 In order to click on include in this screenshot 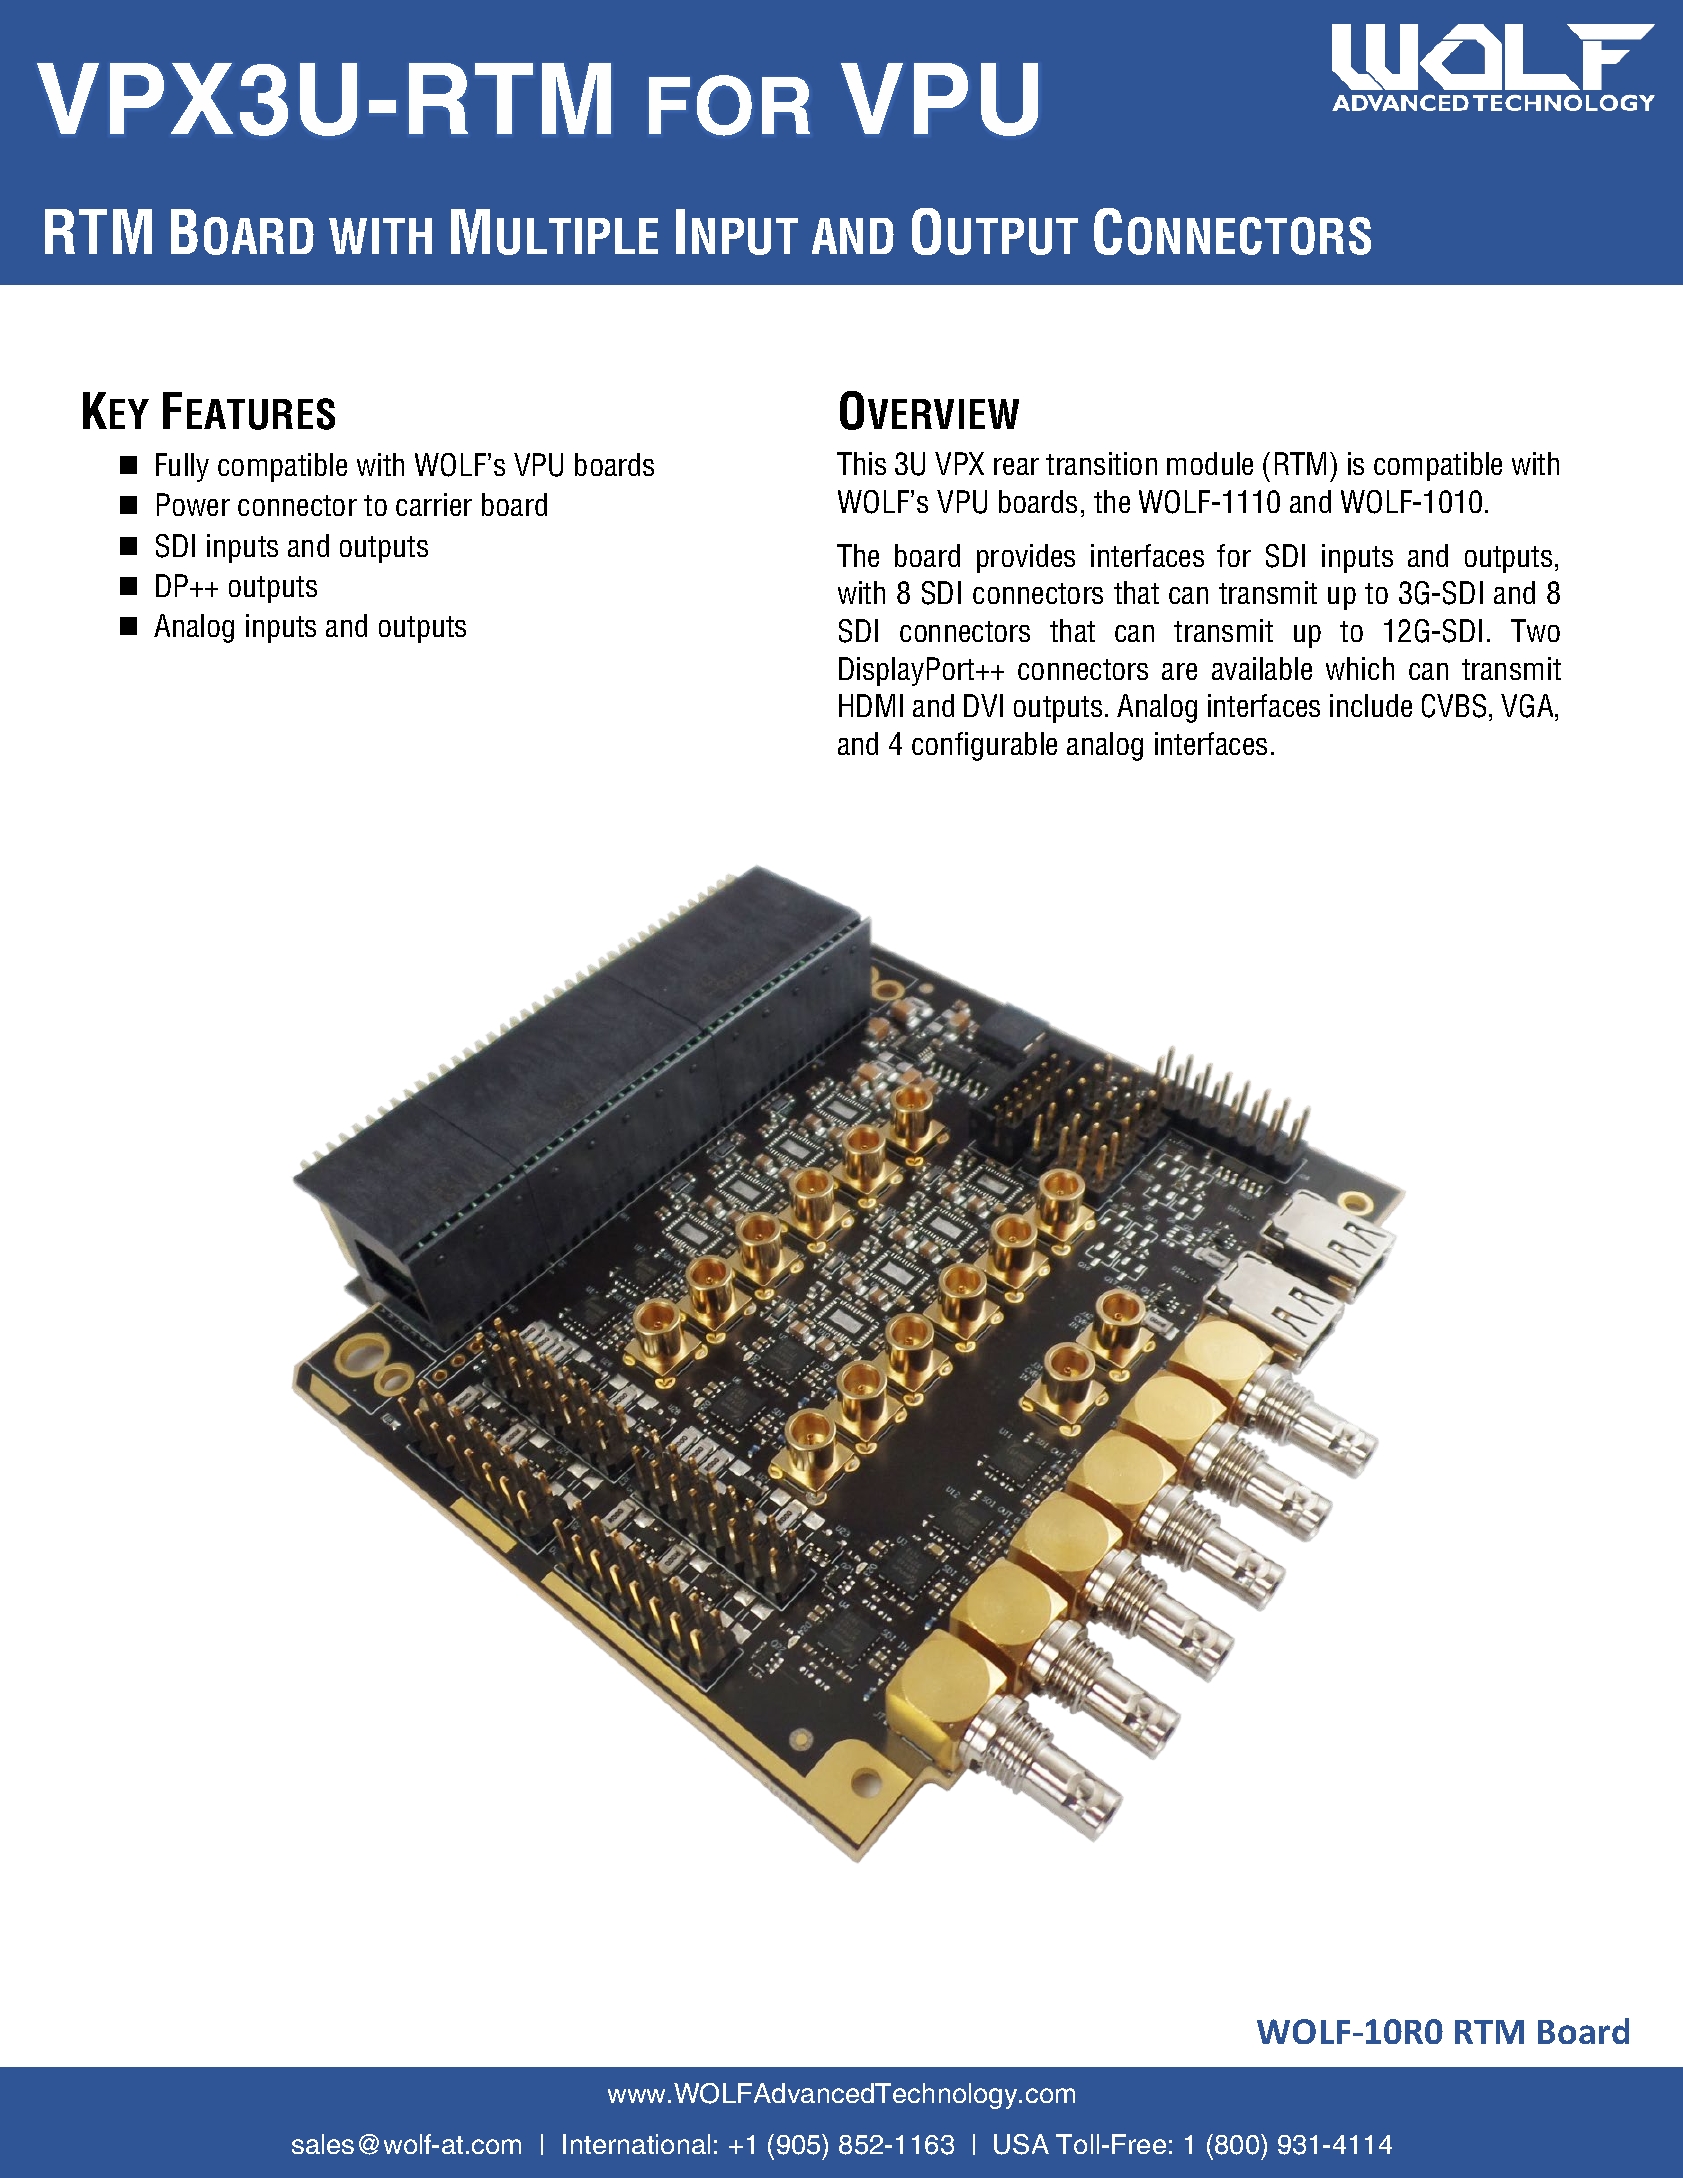, I will do `click(1371, 705)`.
